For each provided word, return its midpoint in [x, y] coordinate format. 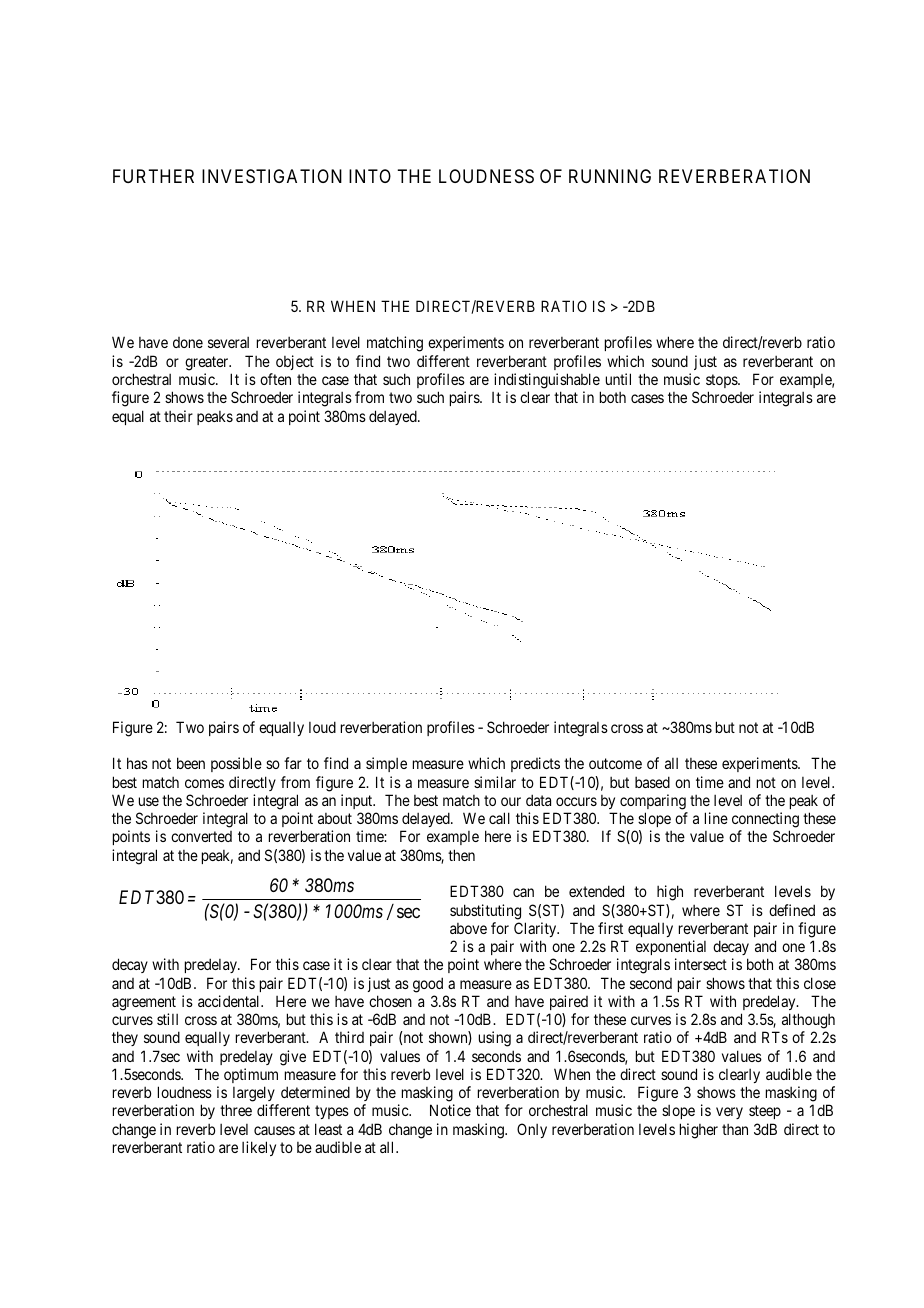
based [652, 782]
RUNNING [610, 176]
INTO [370, 176]
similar [495, 782]
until [618, 379]
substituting [485, 912]
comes [204, 783]
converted [201, 836]
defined [792, 910]
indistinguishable [547, 381]
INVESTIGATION [272, 176]
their [178, 416]
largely [255, 1095]
